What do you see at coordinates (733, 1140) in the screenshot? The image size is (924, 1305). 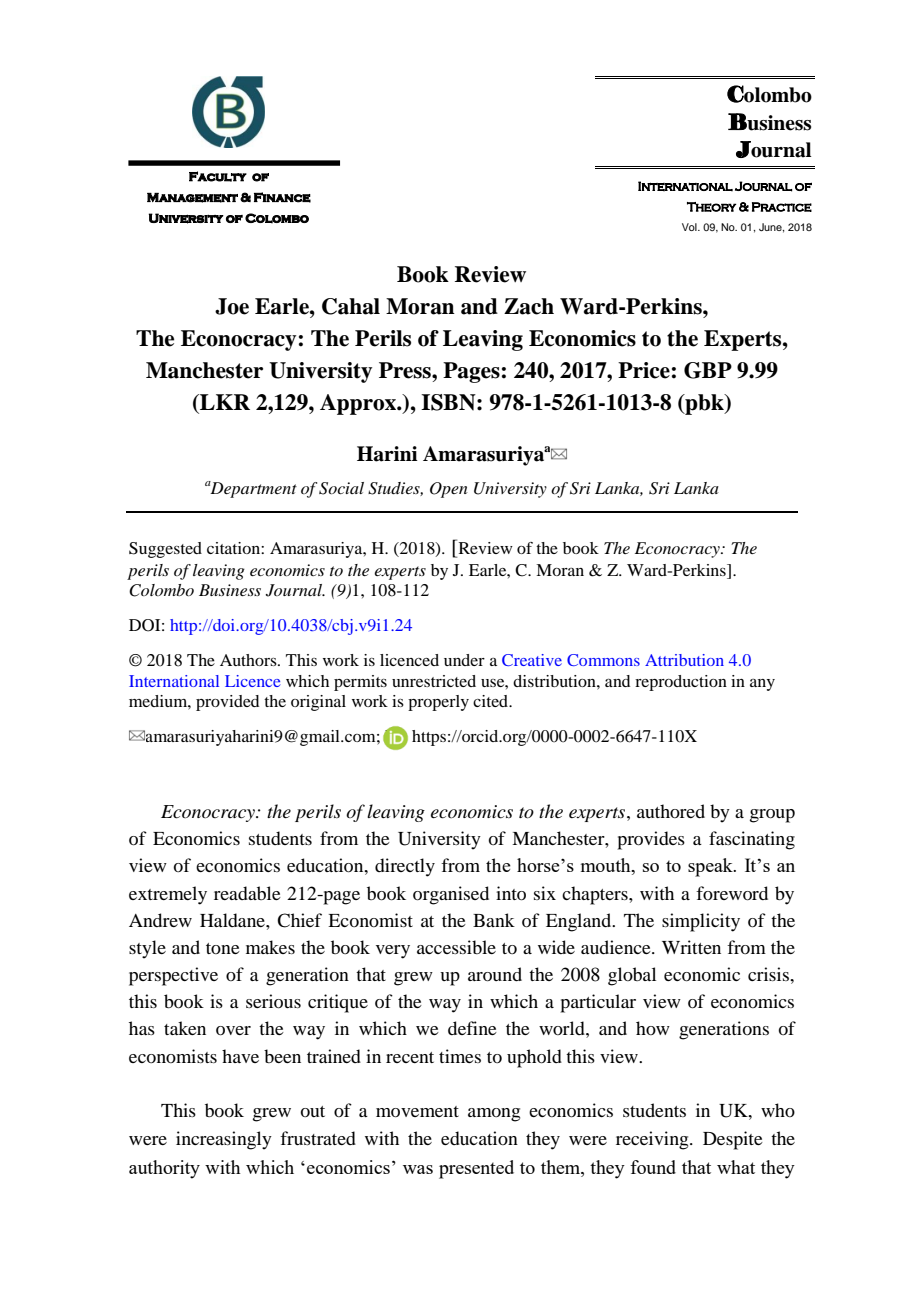 I see `Despite` at bounding box center [733, 1140].
